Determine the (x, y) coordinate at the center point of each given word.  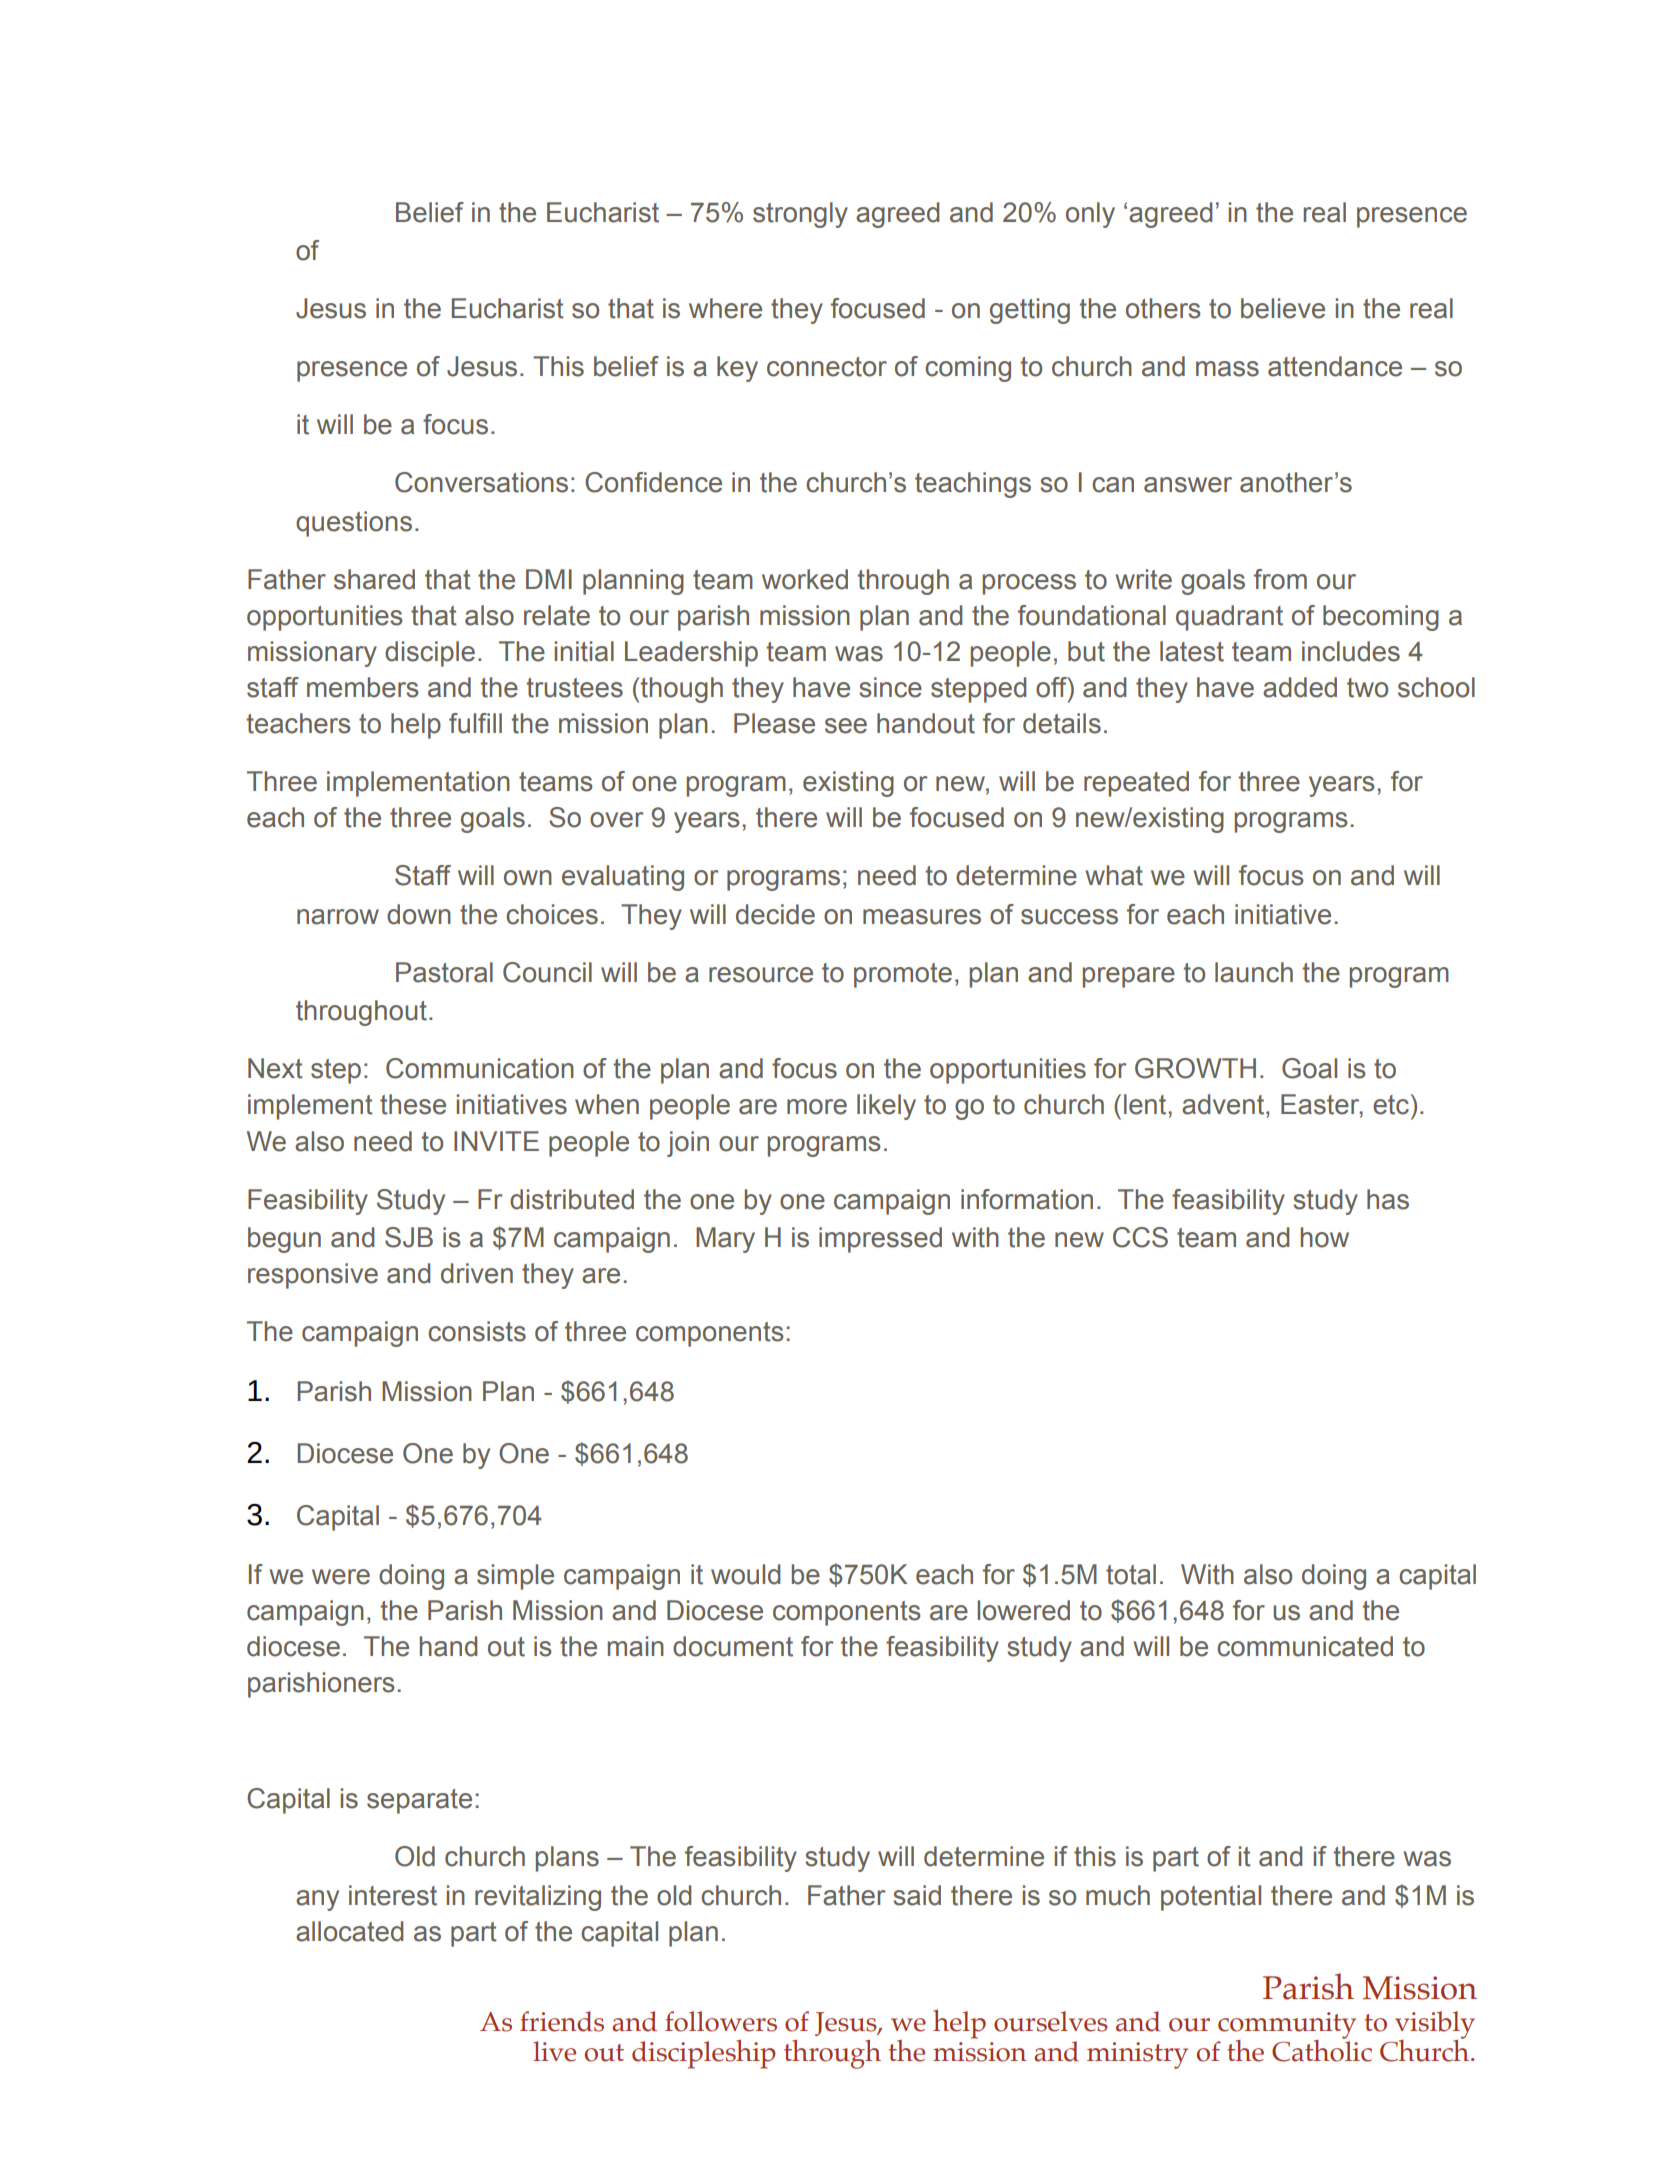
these (413, 1104)
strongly (800, 215)
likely (886, 1107)
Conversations (481, 482)
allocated (349, 1931)
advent (1224, 1104)
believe (1283, 308)
